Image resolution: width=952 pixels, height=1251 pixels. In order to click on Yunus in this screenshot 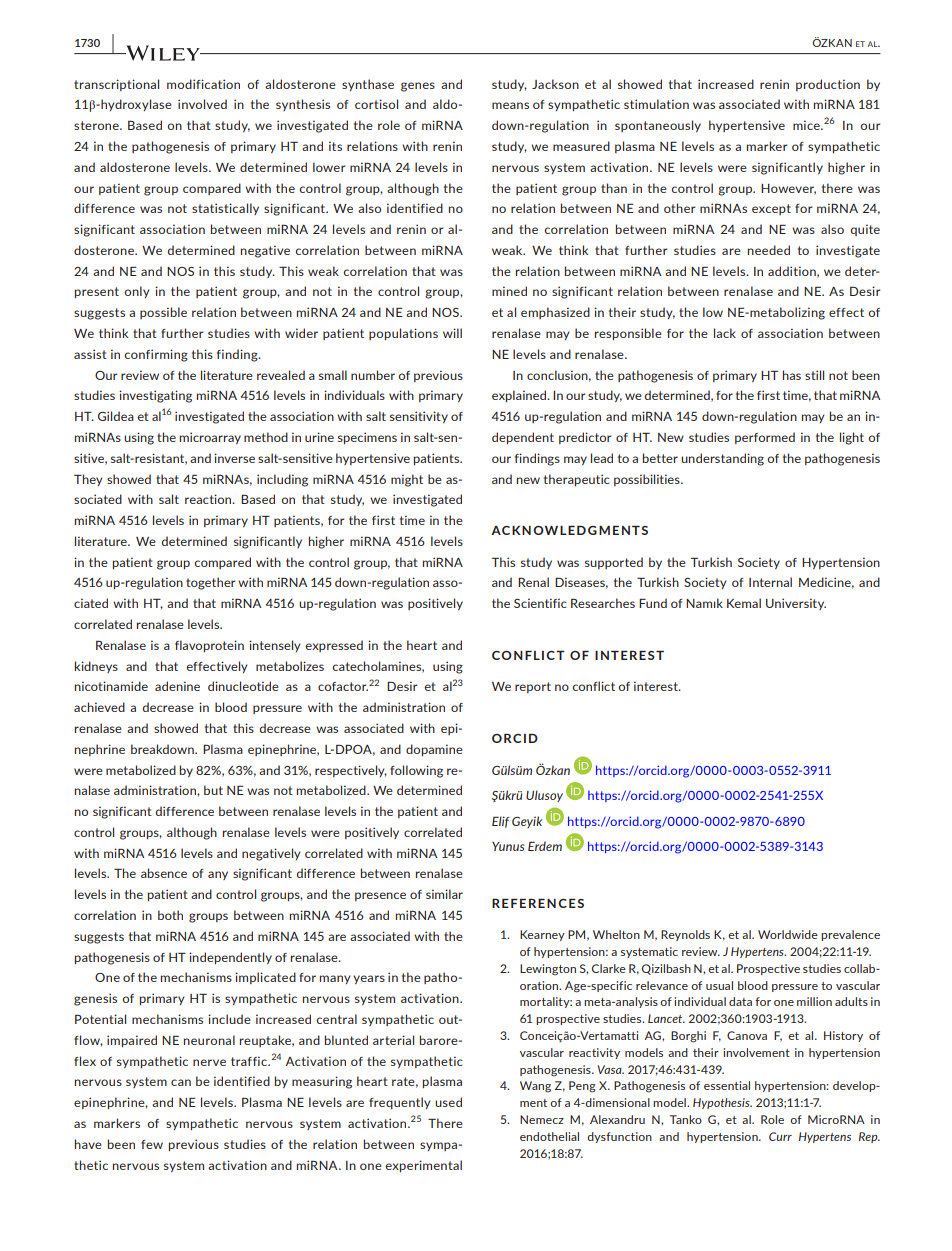, I will do `click(508, 846)`.
